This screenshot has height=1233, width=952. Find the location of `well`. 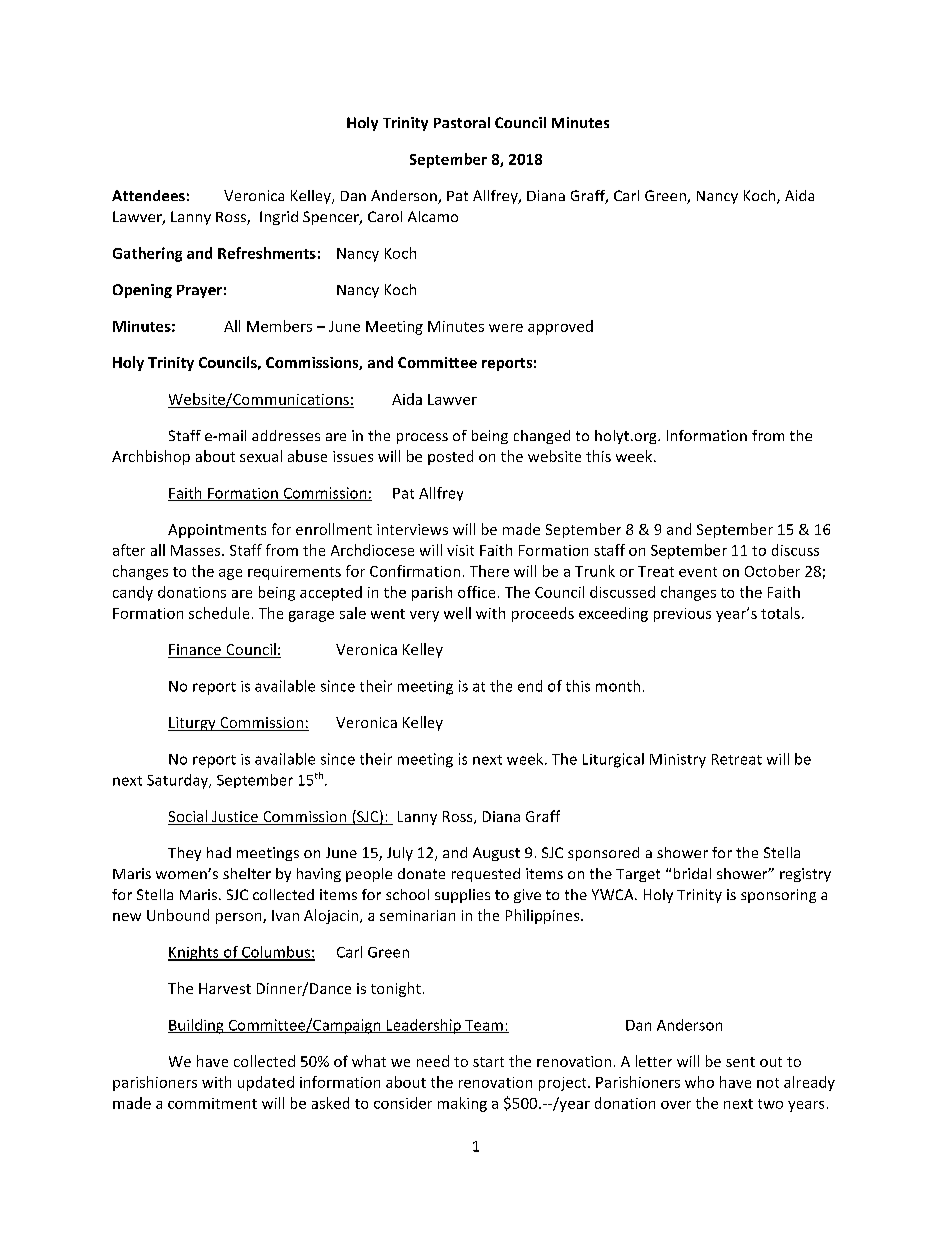

well is located at coordinates (457, 613).
